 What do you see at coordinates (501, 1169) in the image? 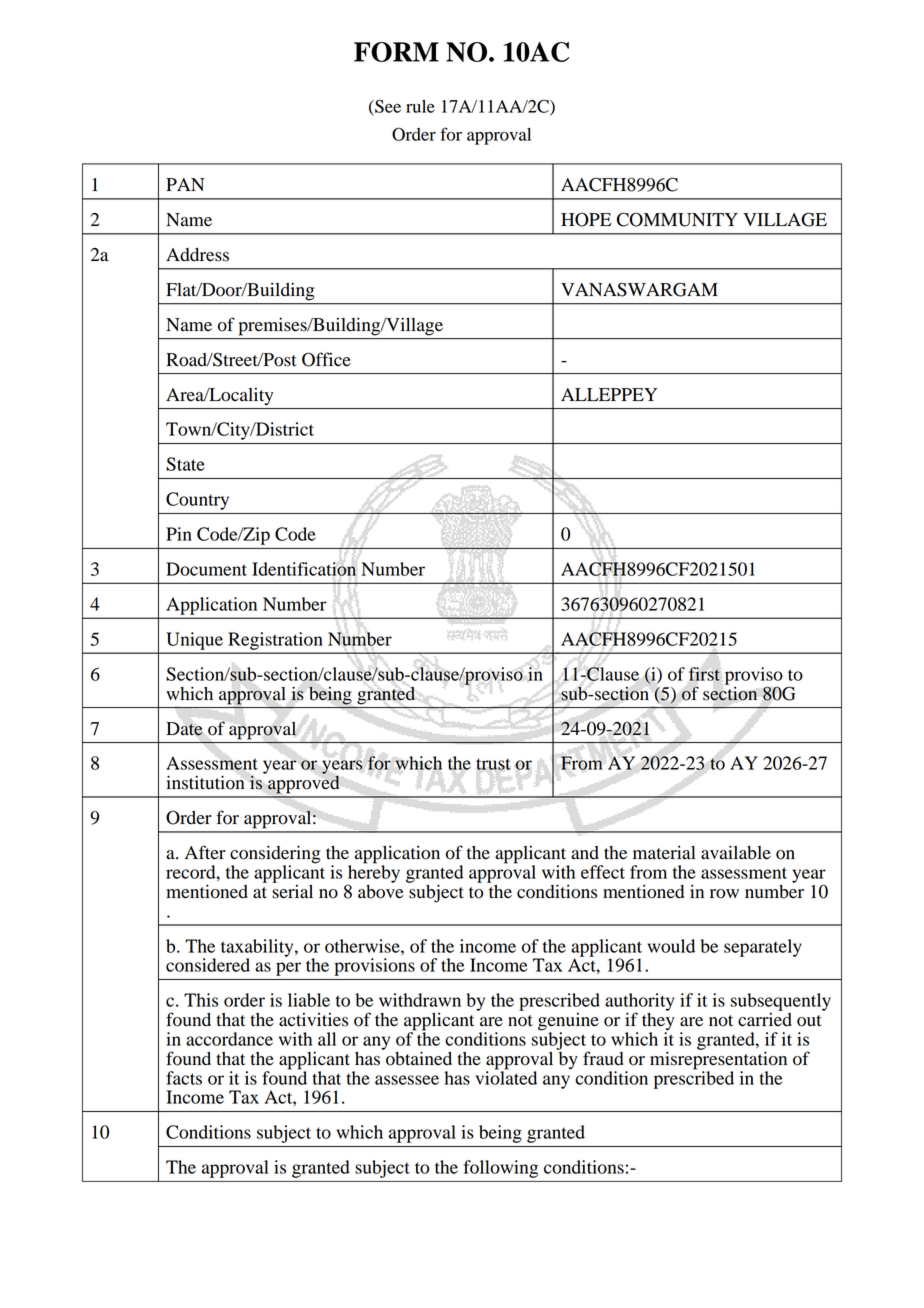
I see `following` at bounding box center [501, 1169].
